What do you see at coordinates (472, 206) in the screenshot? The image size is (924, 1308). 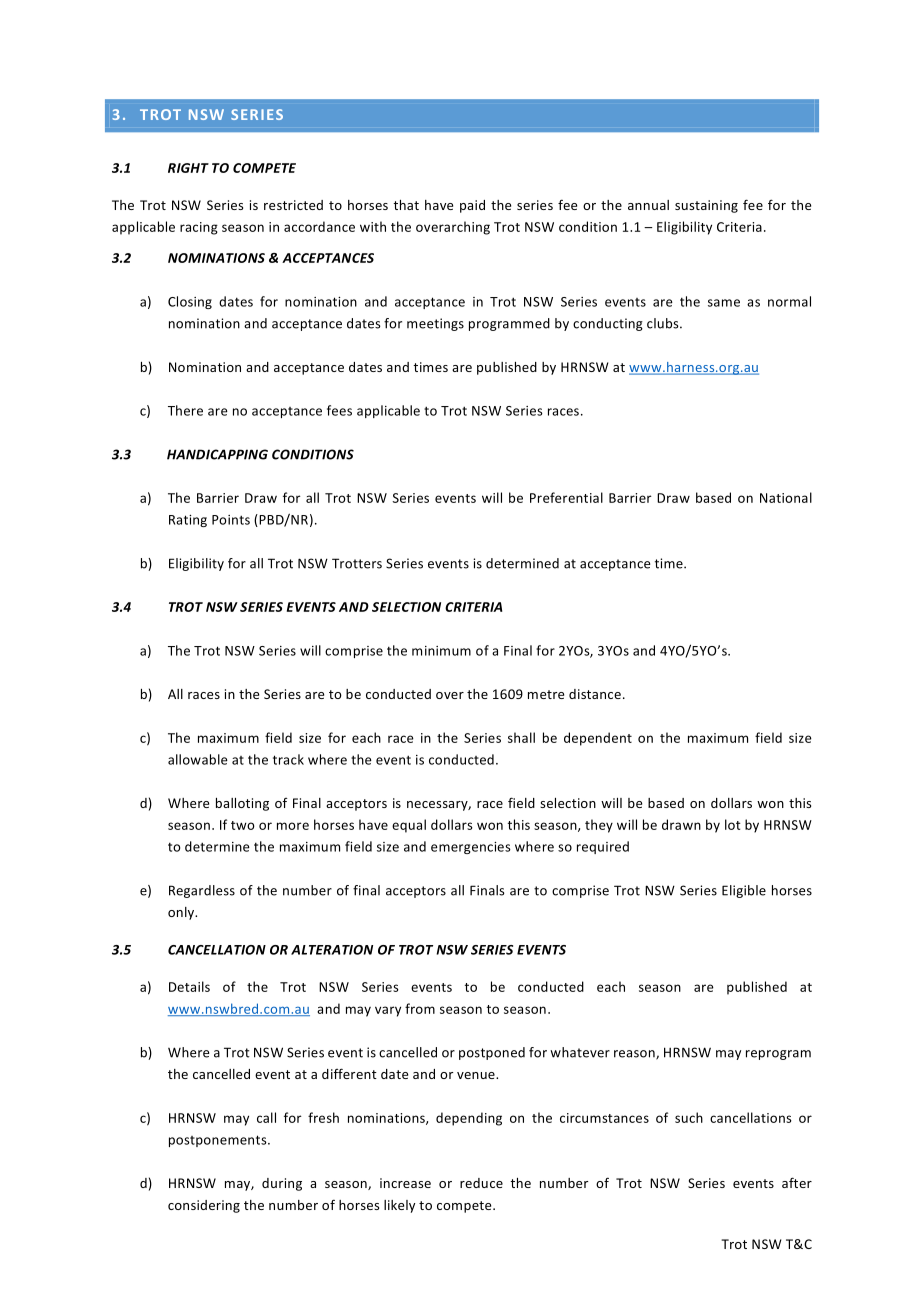 I see `paid` at bounding box center [472, 206].
